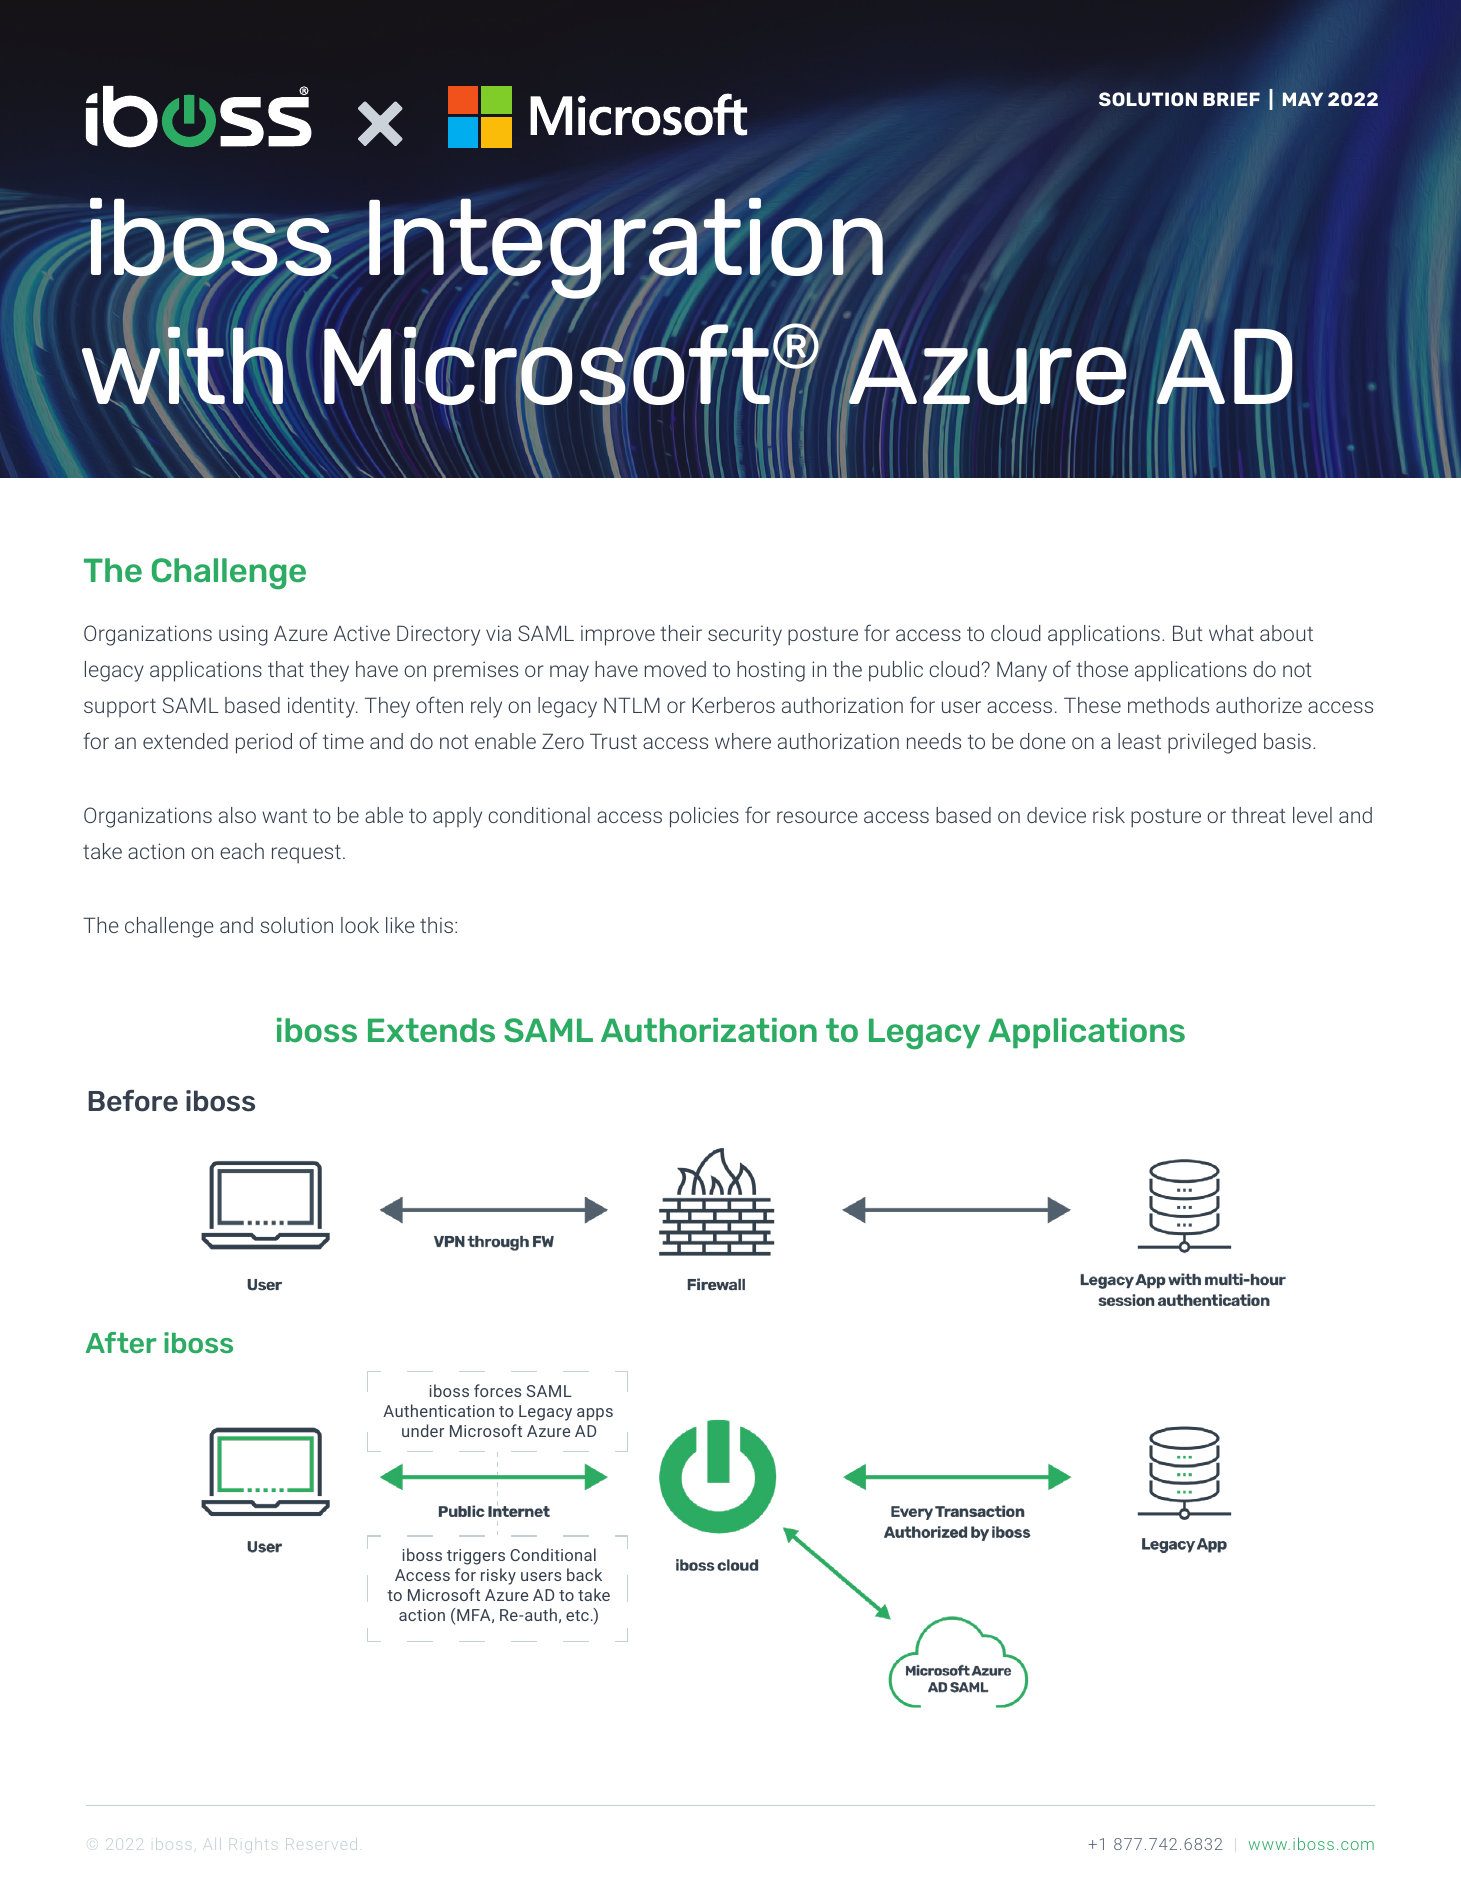 The width and height of the document is (1461, 1891). Describe the element at coordinates (595, 1414) in the document. I see `apps` at that location.
